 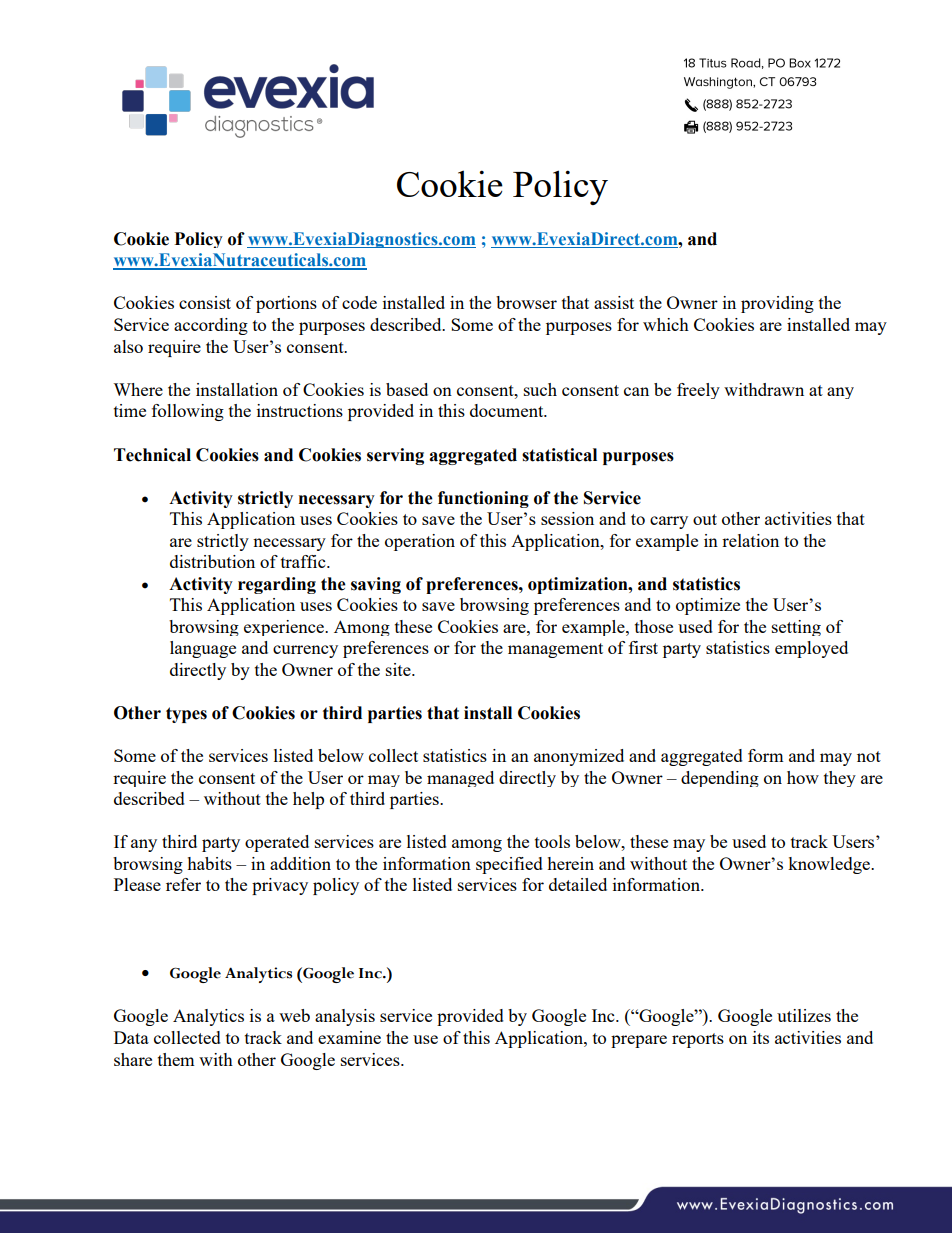 I want to click on them, so click(x=176, y=1059).
